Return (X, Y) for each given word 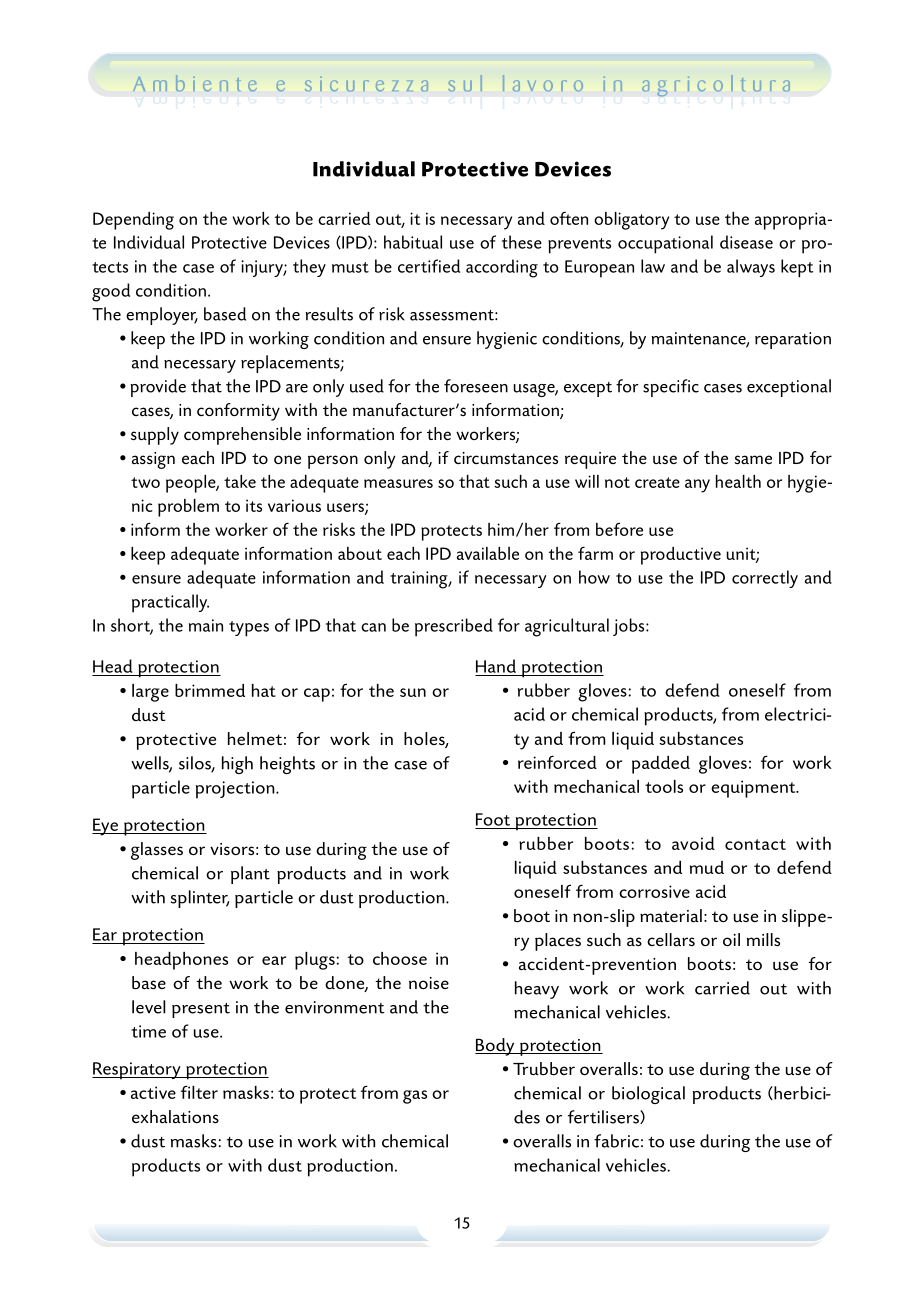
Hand (496, 666)
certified (429, 266)
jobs (630, 627)
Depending (133, 221)
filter (199, 1092)
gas (415, 1097)
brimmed (210, 690)
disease (746, 242)
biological (648, 1095)
